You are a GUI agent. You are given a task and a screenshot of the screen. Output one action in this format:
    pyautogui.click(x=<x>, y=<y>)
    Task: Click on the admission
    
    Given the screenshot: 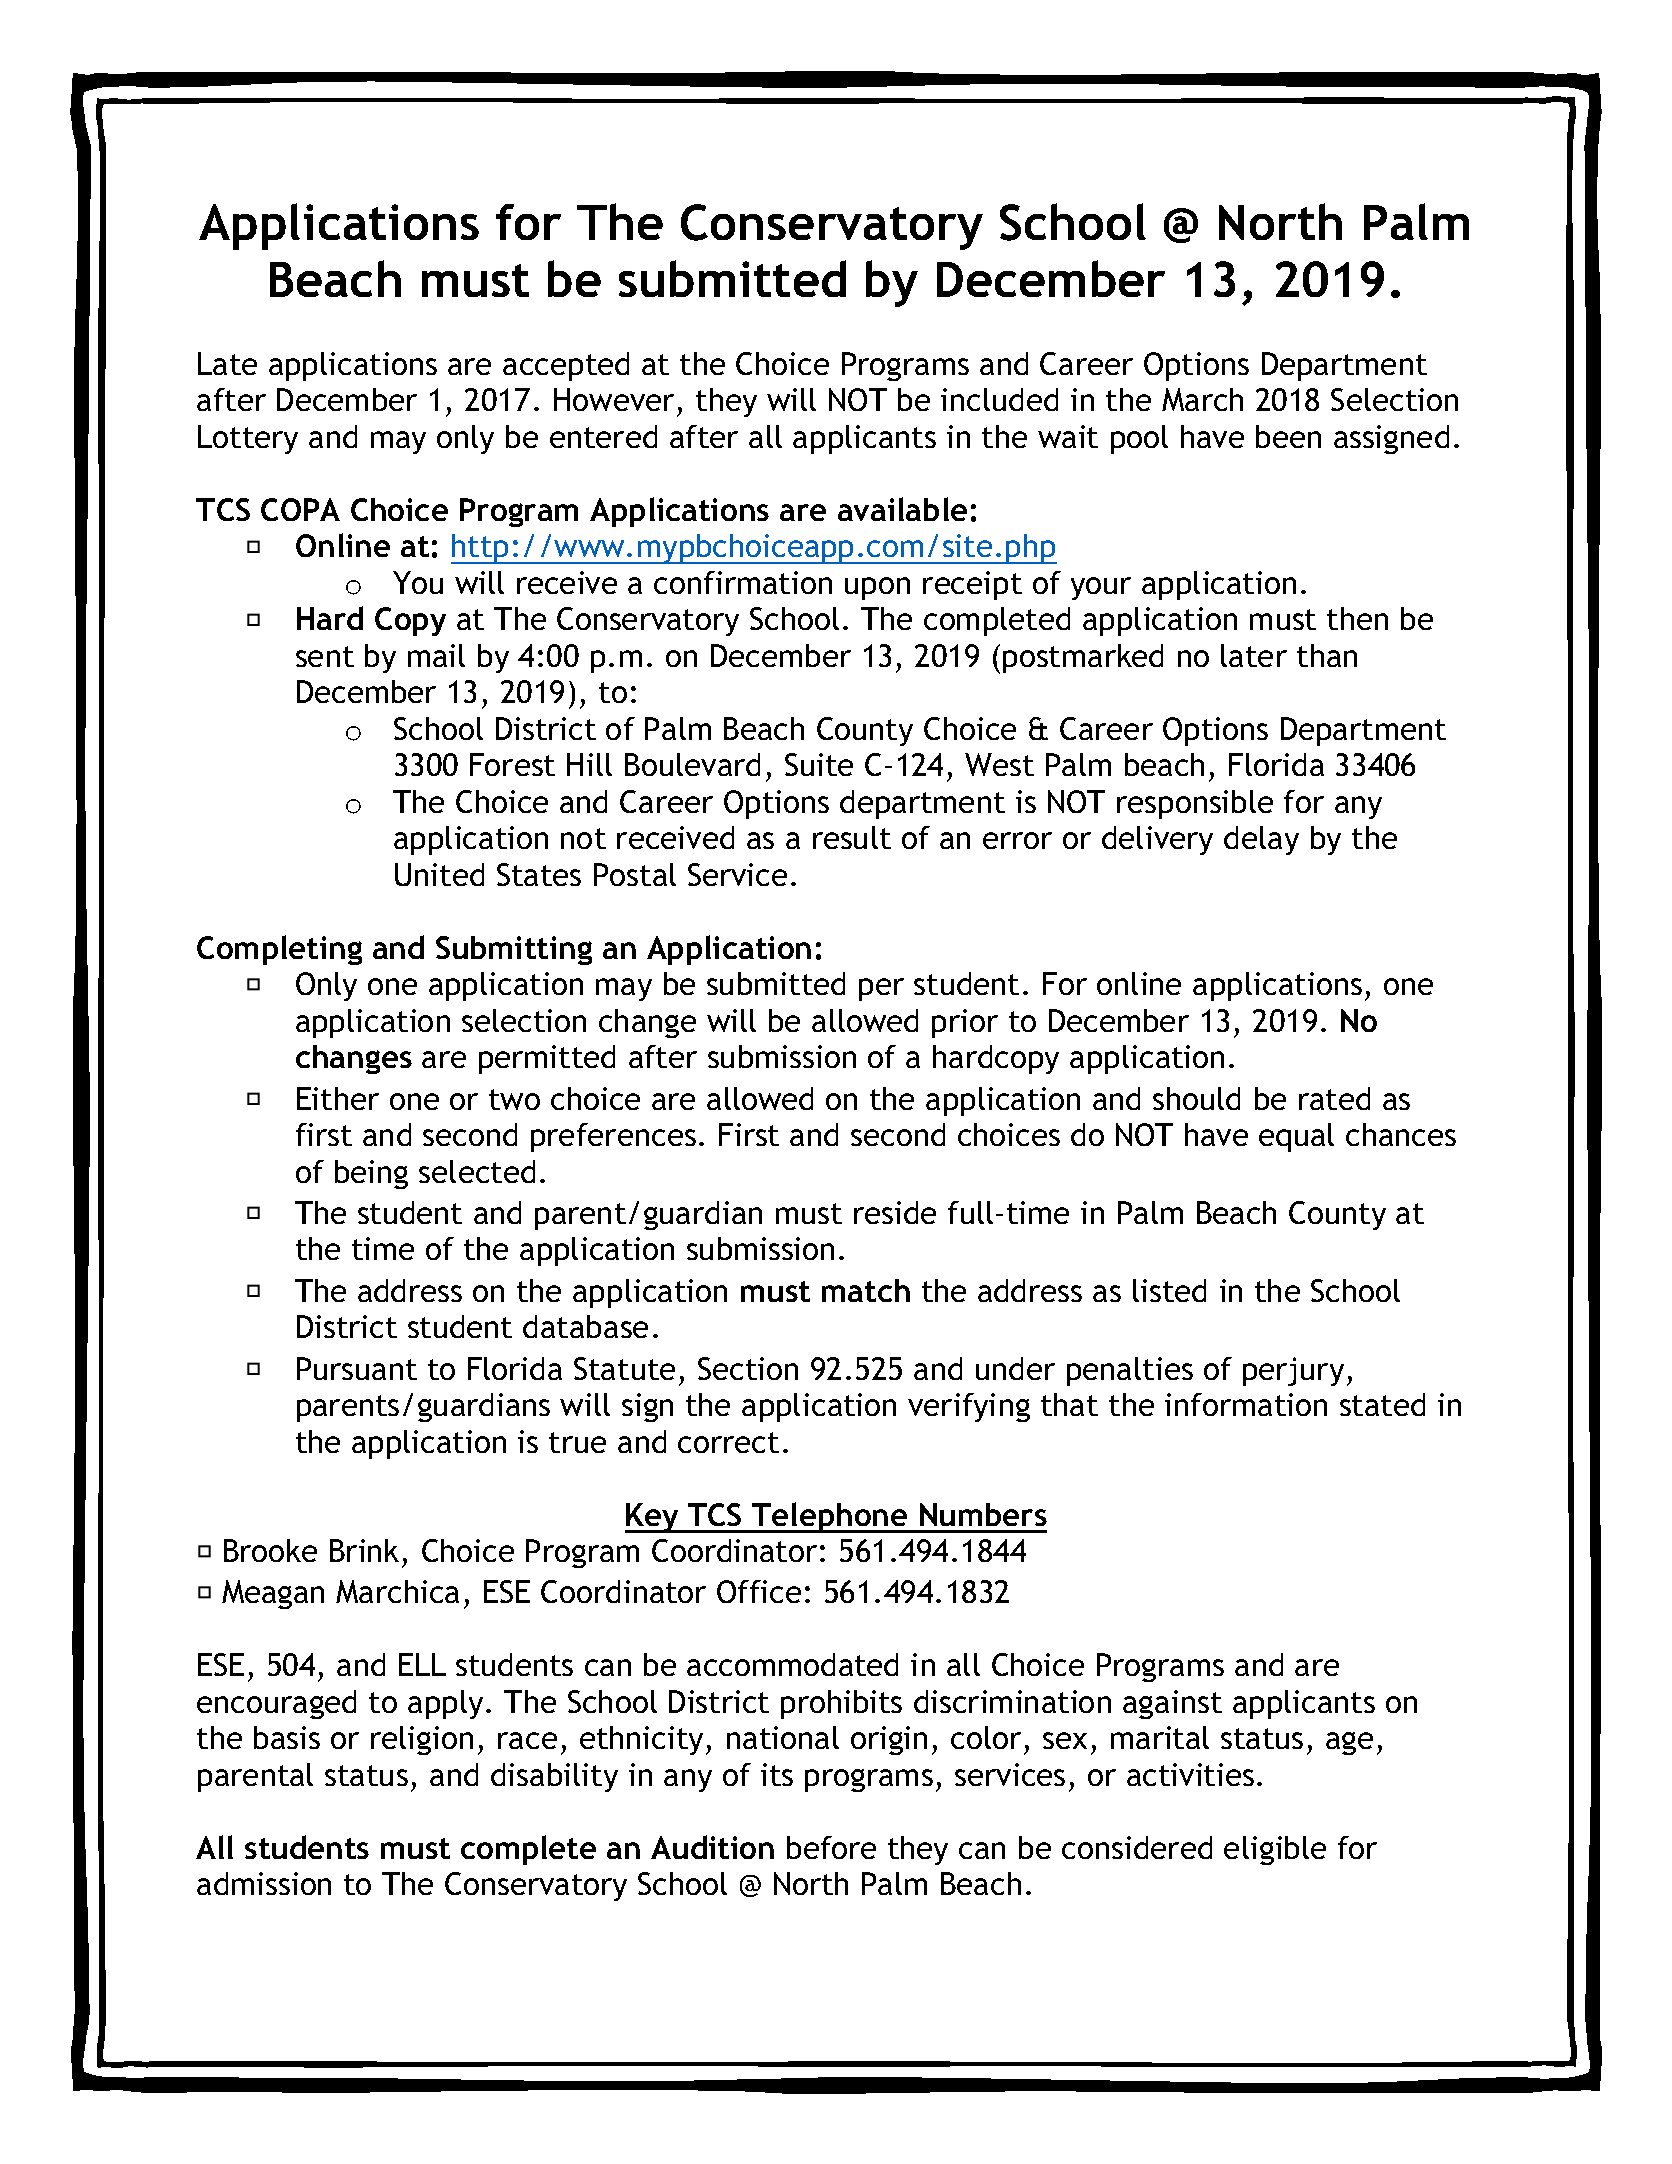 What is the action you would take?
    pyautogui.click(x=264, y=1883)
